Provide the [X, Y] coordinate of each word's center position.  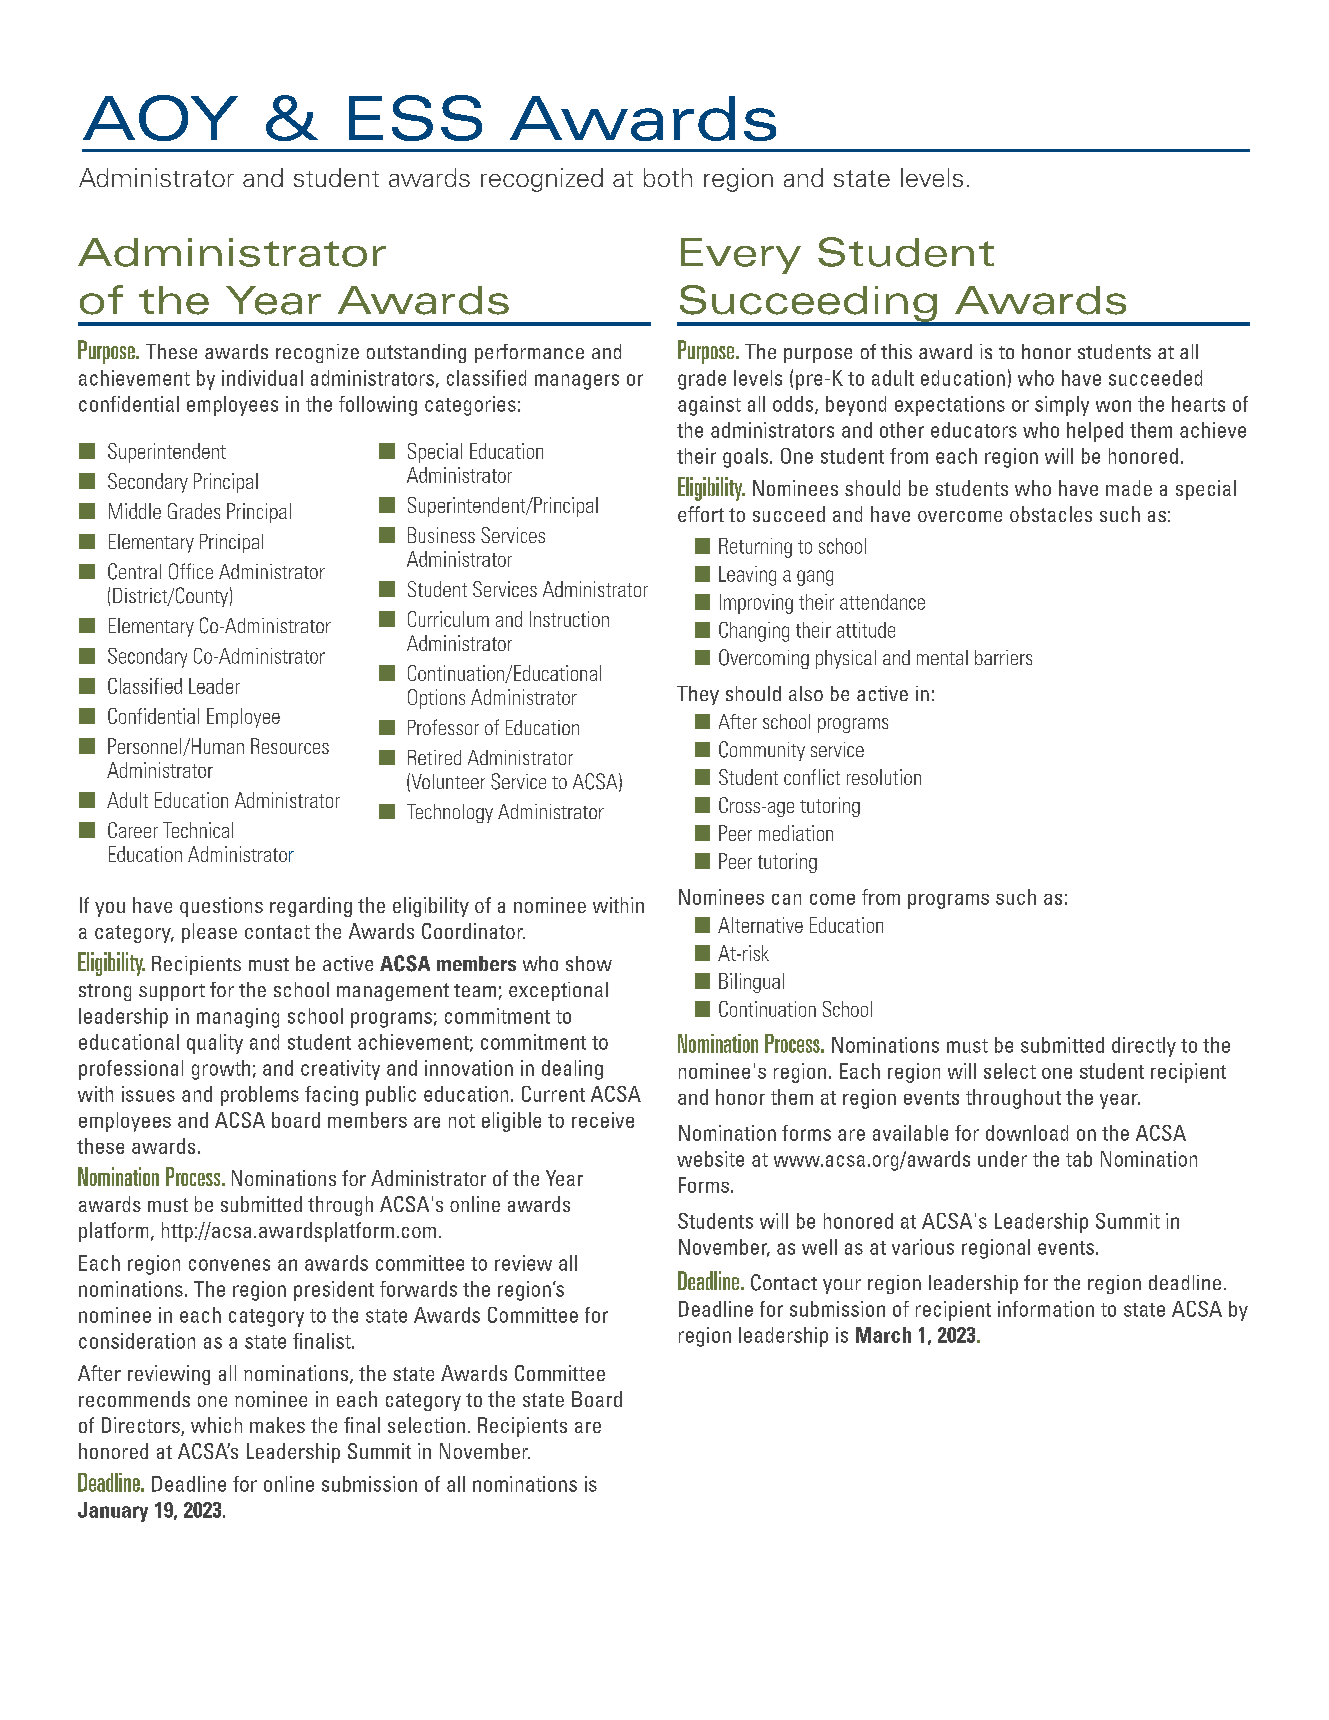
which [216, 1425]
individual [262, 378]
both [668, 177]
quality [215, 1044]
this [896, 351]
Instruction [569, 619]
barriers [1003, 657]
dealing [572, 1070]
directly [1144, 1047]
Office [191, 571]
